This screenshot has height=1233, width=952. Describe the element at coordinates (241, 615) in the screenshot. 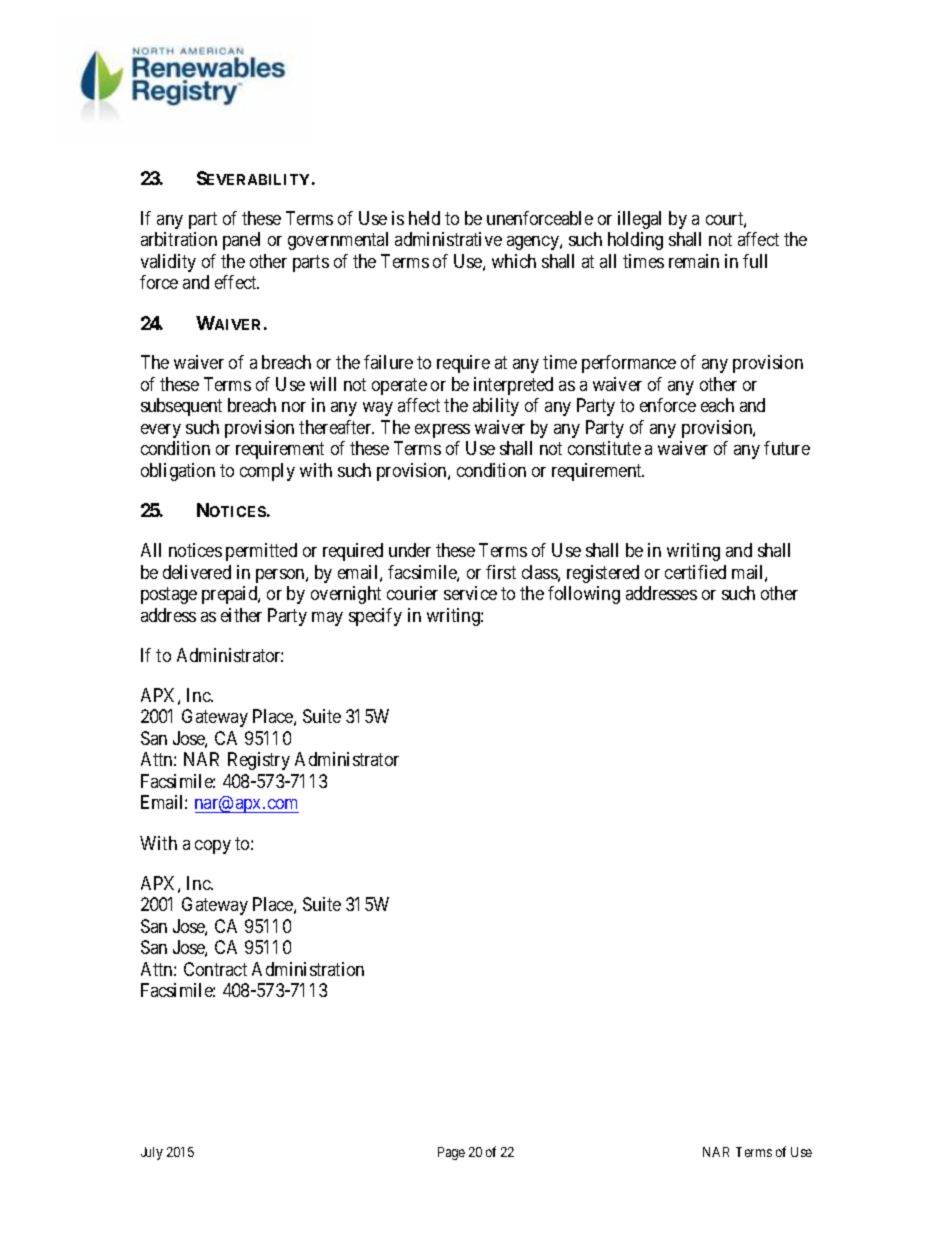

I see `either` at that location.
